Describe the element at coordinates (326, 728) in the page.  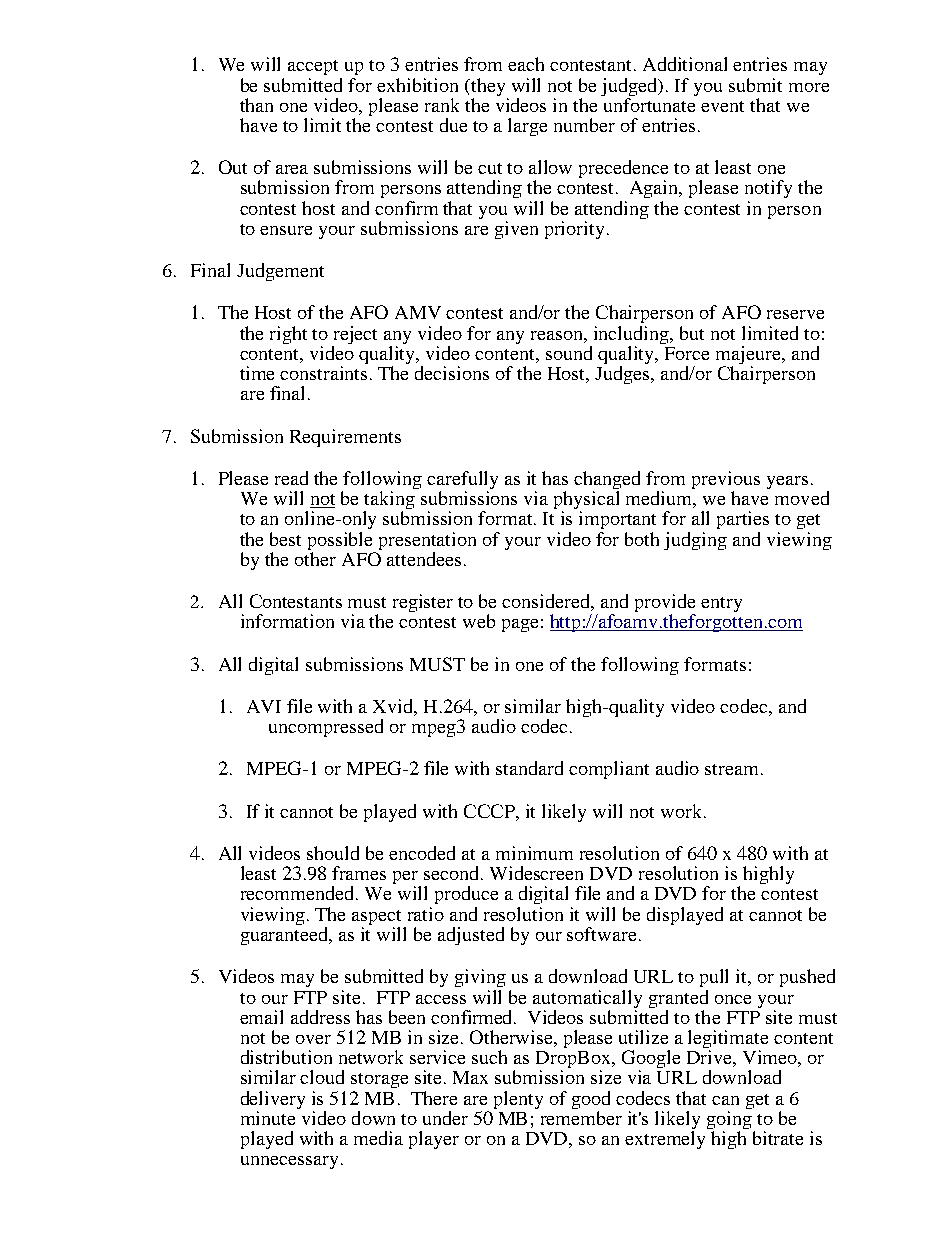
I see `uncompressed` at that location.
